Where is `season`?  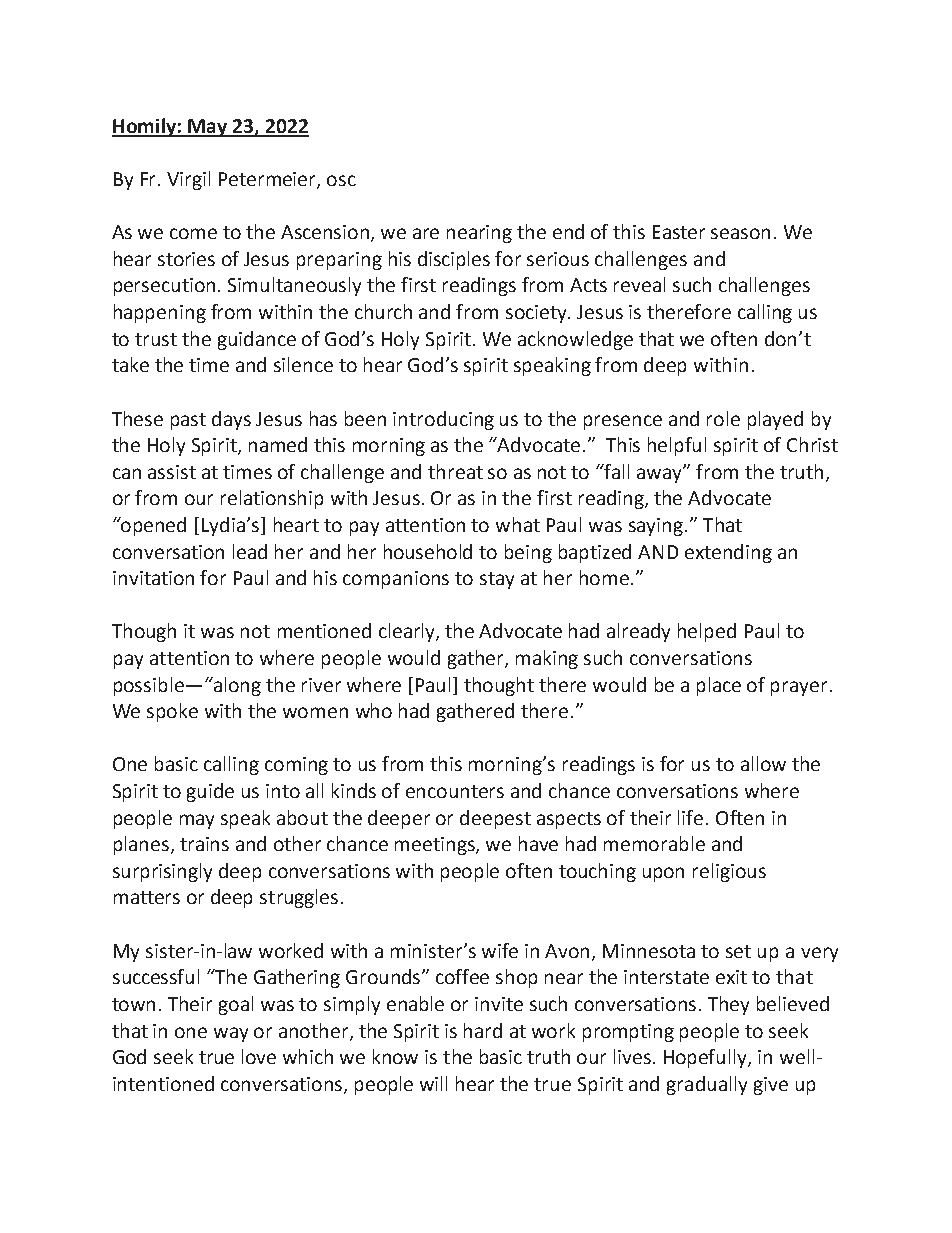
season is located at coordinates (740, 233).
